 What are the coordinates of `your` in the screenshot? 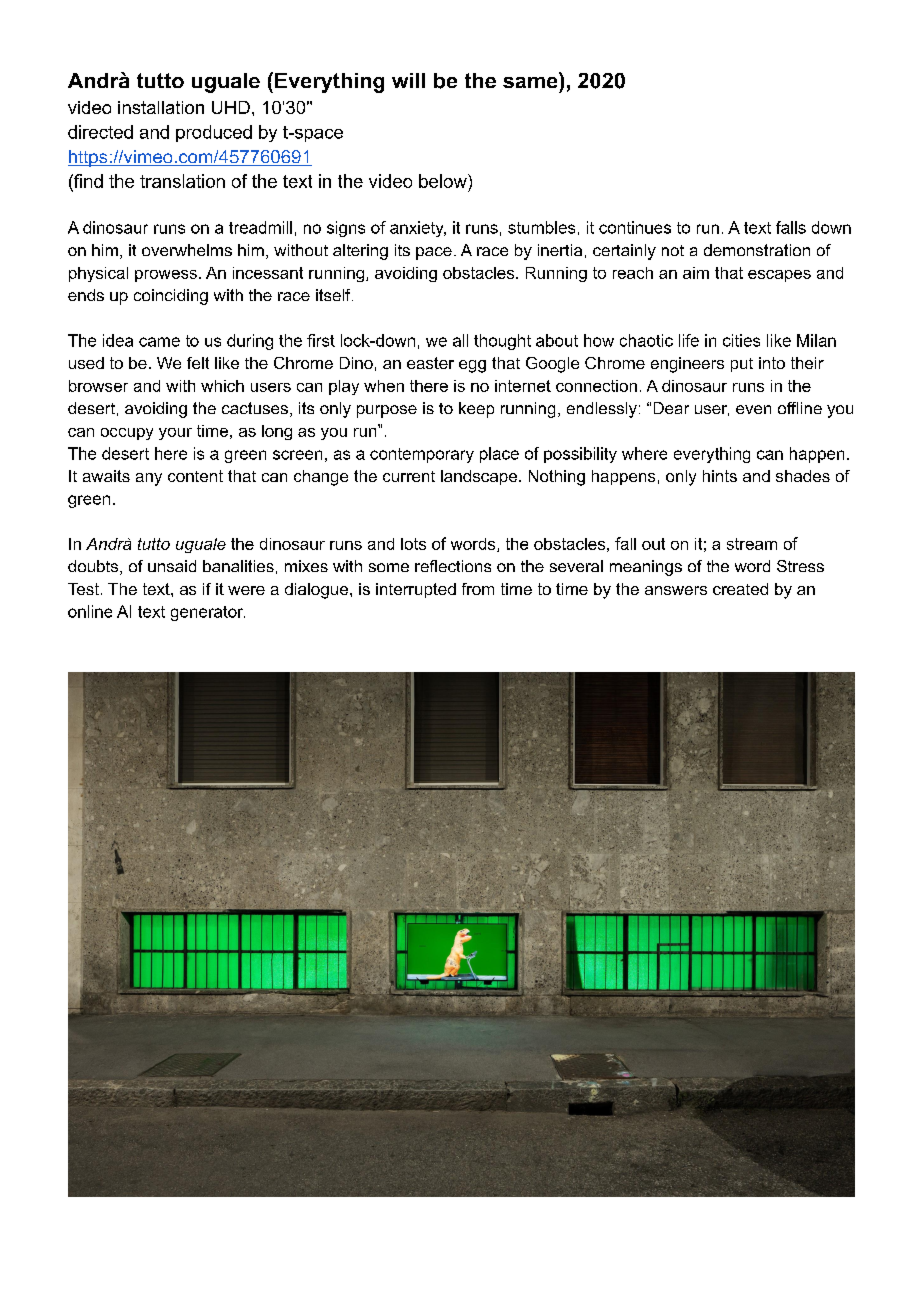 It's located at (175, 434).
